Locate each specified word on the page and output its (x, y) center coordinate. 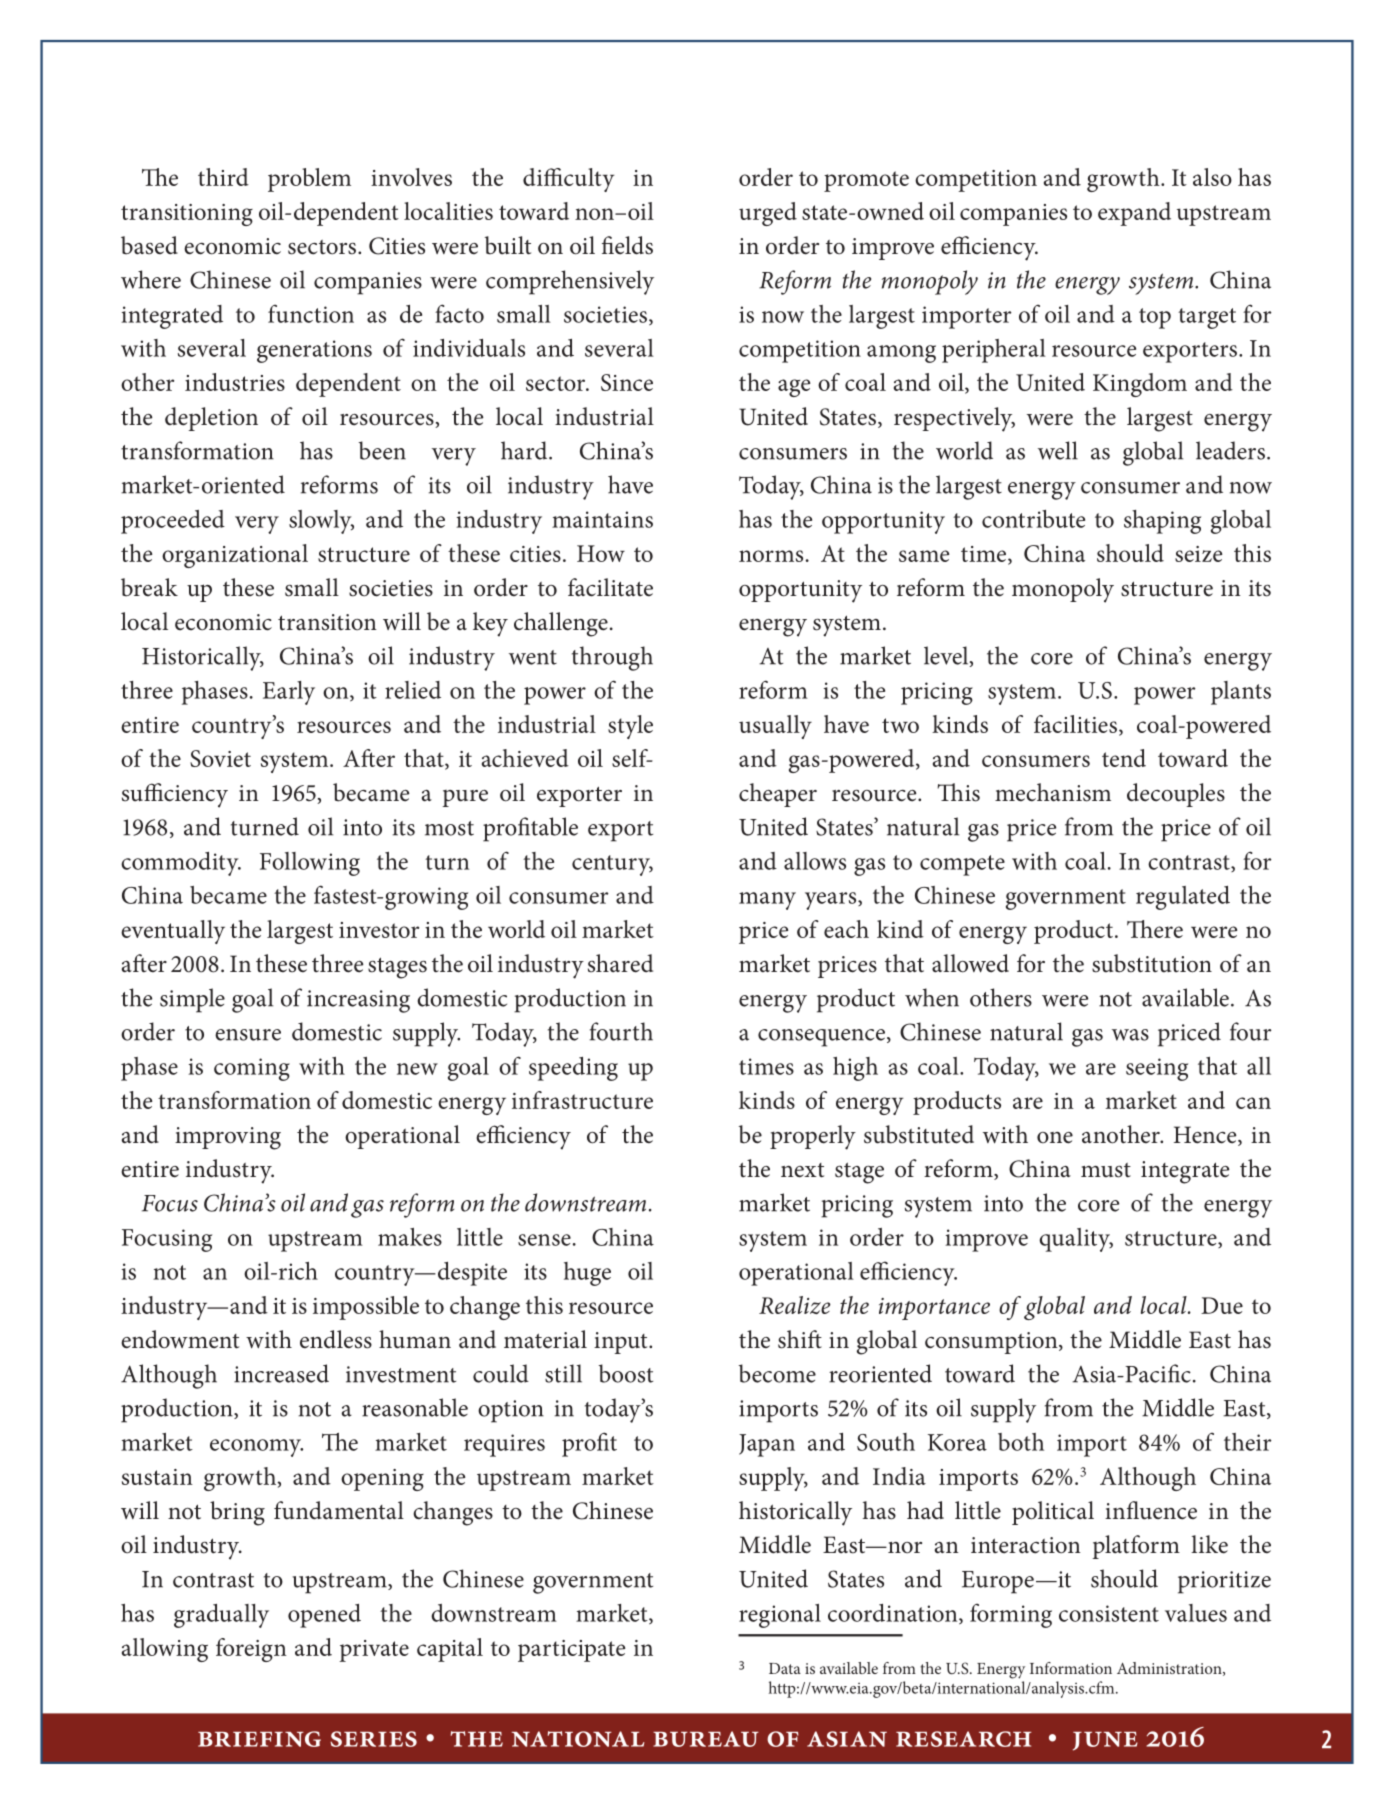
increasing (358, 1001)
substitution (1152, 963)
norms (771, 556)
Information (1071, 1668)
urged (768, 214)
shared (620, 963)
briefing (259, 1739)
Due (1222, 1305)
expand (1134, 214)
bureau (706, 1739)
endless (336, 1339)
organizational (235, 556)
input (622, 1343)
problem (309, 180)
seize (1198, 554)
